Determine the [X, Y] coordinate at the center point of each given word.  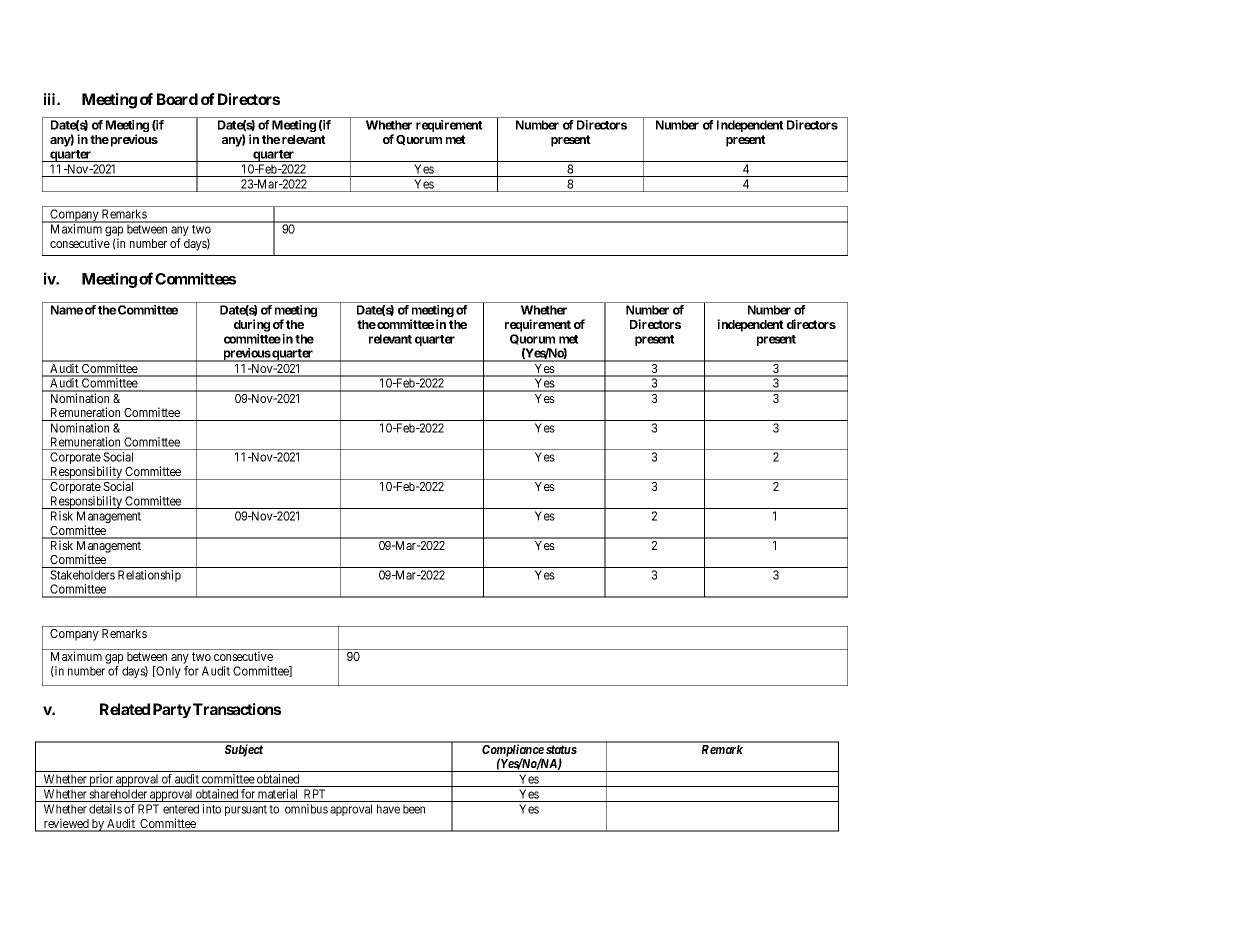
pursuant [246, 810]
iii [51, 99]
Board [177, 99]
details [105, 809]
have [388, 809]
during [252, 325]
